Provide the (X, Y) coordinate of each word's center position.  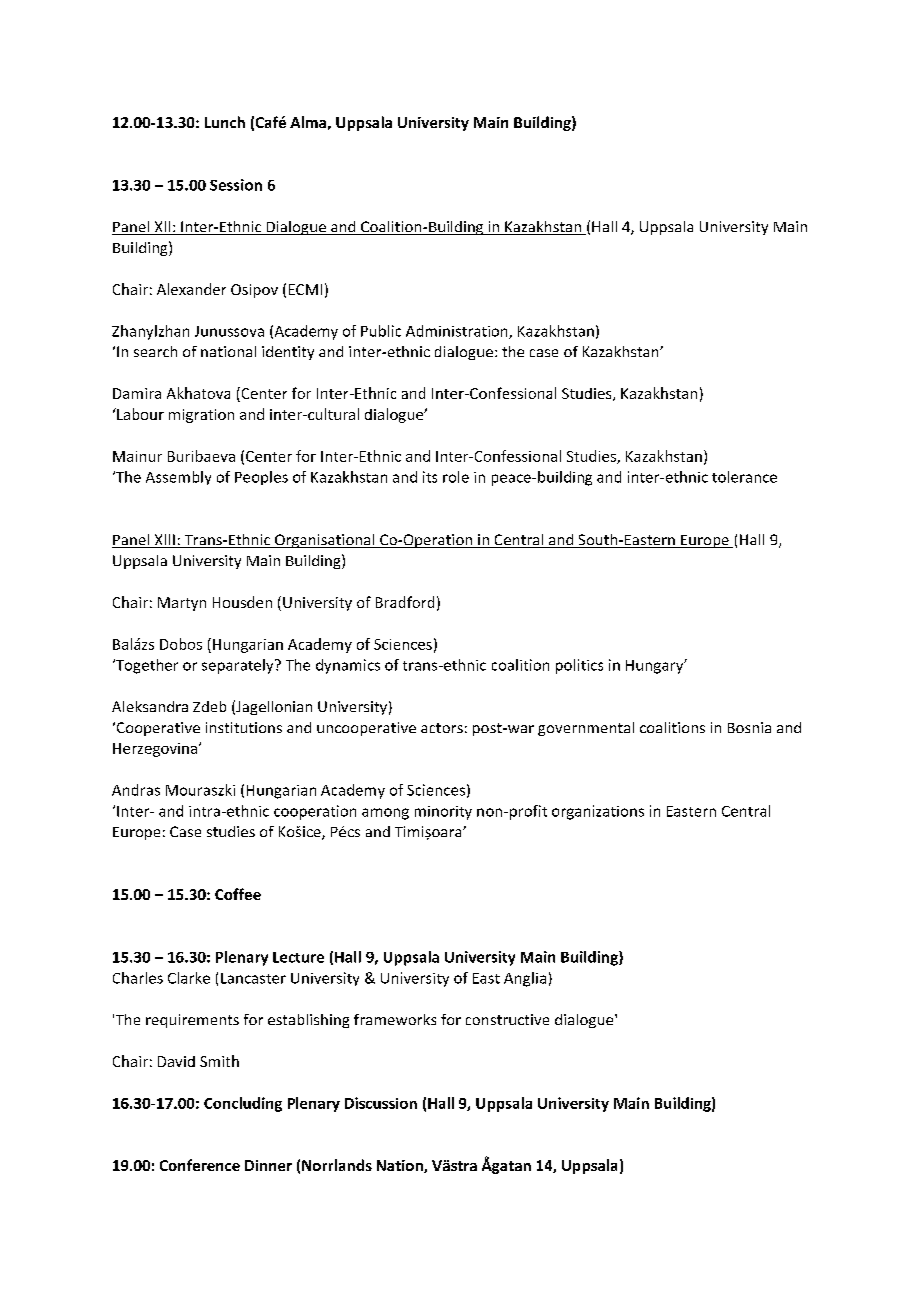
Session (236, 185)
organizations (598, 812)
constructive (507, 1019)
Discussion (381, 1103)
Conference (200, 1165)
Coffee (238, 894)
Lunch (225, 122)
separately (239, 666)
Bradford (405, 602)
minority (443, 813)
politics (579, 666)
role (456, 477)
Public (381, 331)
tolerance (744, 477)
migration (201, 416)
